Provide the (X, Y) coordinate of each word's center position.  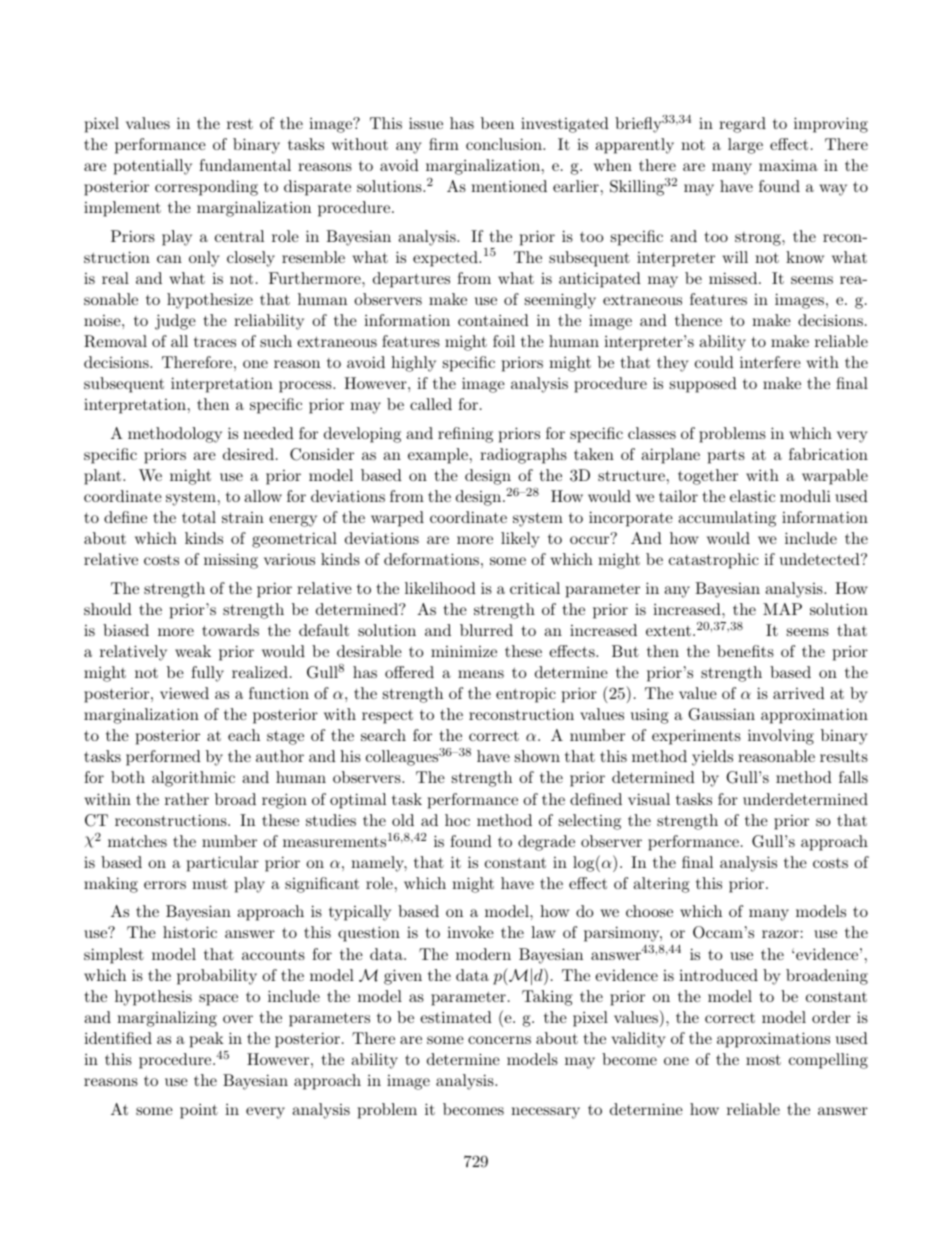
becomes (473, 1109)
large (745, 146)
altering (661, 885)
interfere (770, 362)
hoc (457, 820)
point (199, 1111)
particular (223, 864)
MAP (782, 609)
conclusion (505, 144)
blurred (486, 630)
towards (230, 630)
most (763, 1059)
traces (215, 342)
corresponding (206, 188)
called (431, 404)
